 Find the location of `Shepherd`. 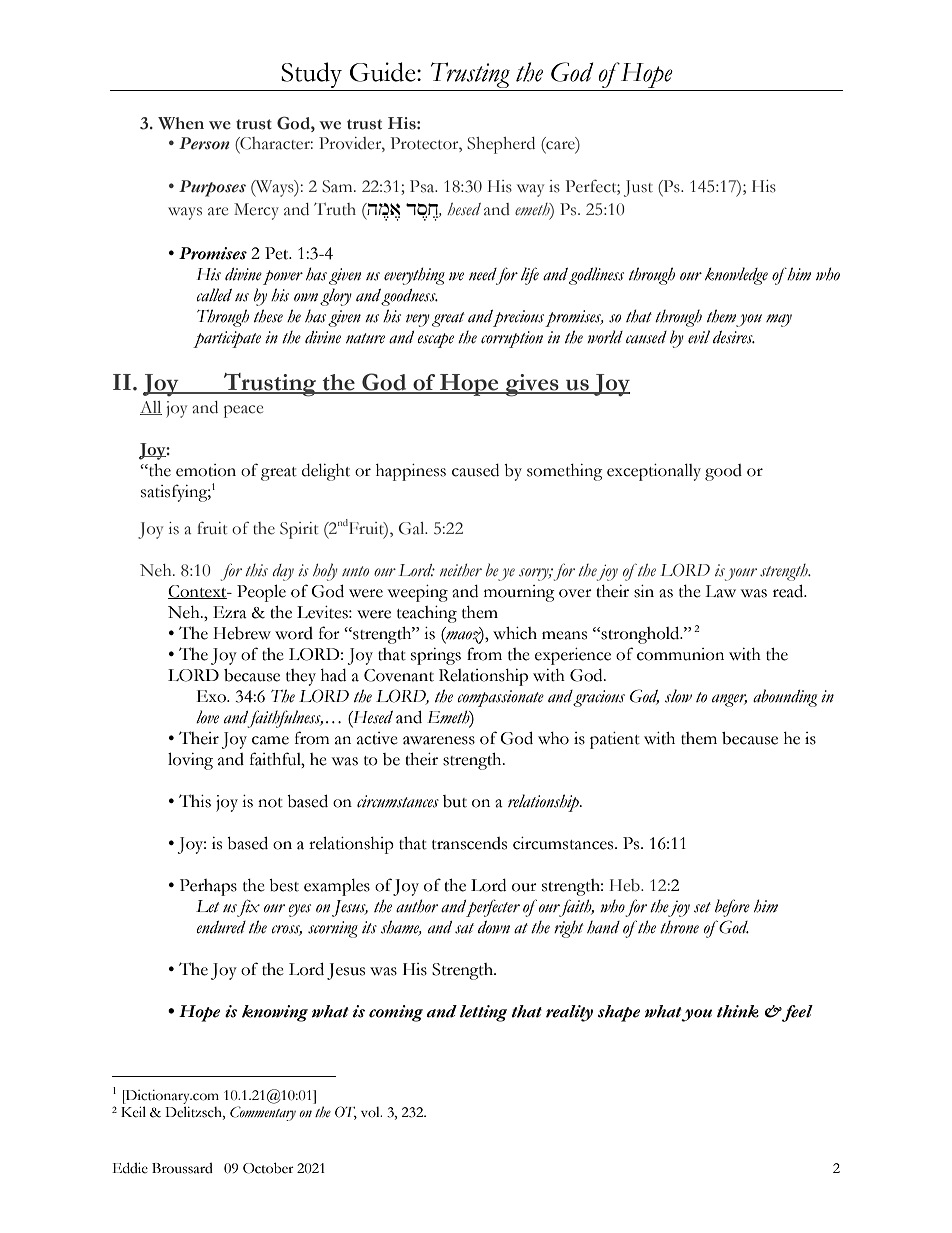

Shepherd is located at coordinates (501, 145).
